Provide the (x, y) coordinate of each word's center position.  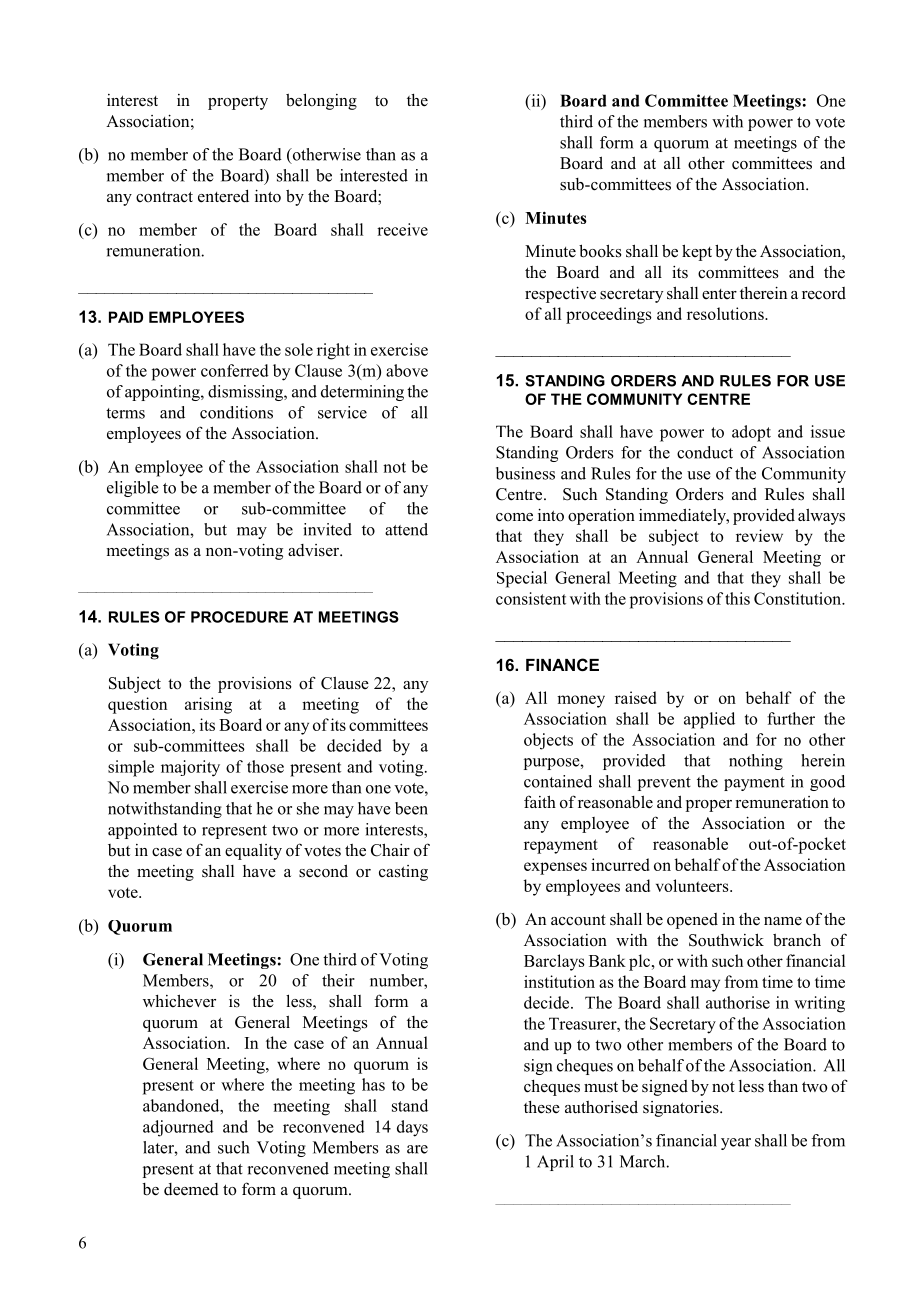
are (417, 1149)
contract (164, 197)
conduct (705, 452)
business (525, 473)
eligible (133, 489)
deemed (191, 1189)
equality (253, 851)
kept (697, 252)
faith (540, 801)
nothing (756, 762)
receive (402, 229)
